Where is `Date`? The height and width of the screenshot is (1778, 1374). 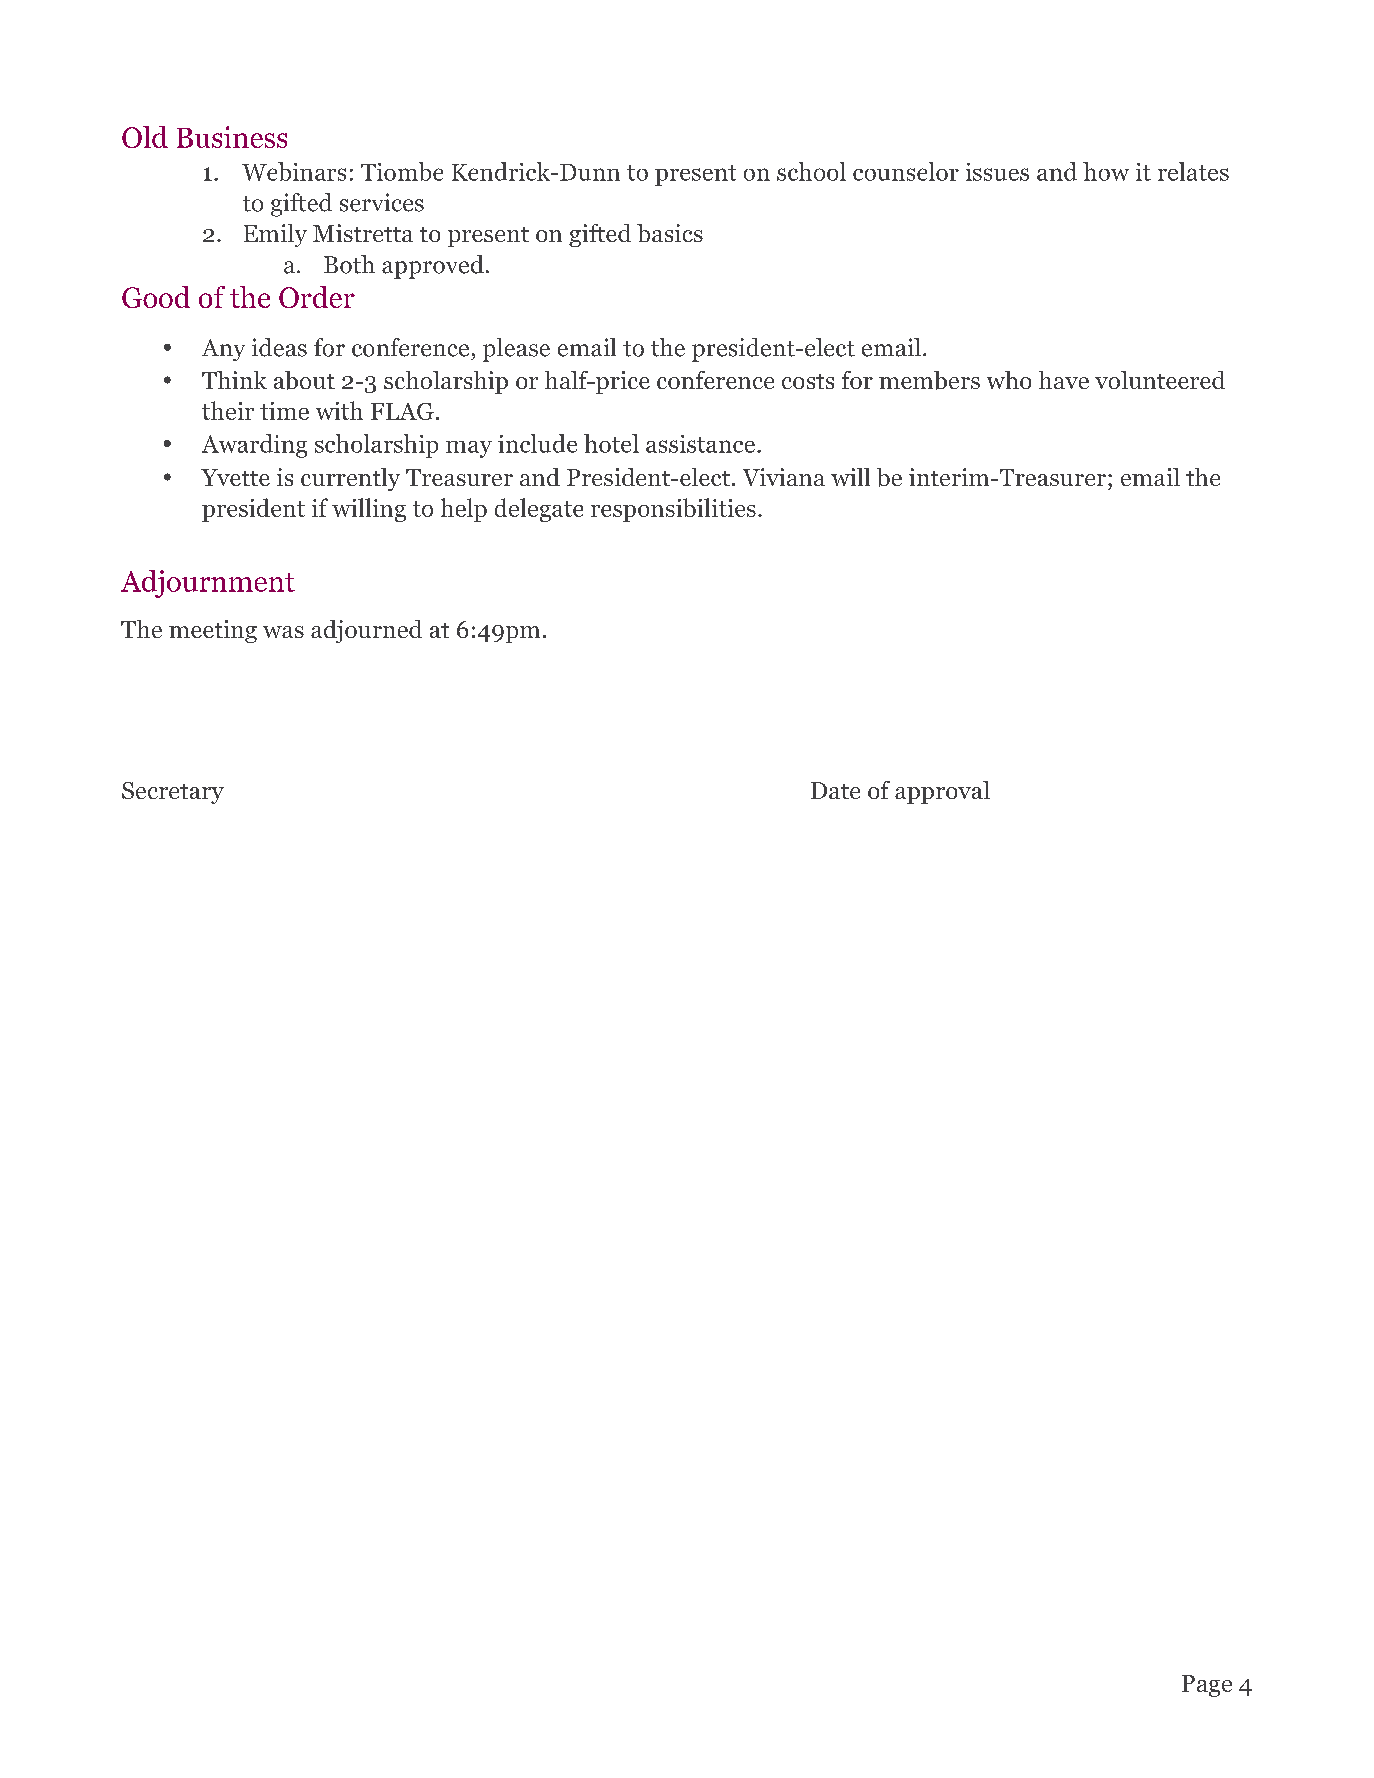 Date is located at coordinates (835, 790).
